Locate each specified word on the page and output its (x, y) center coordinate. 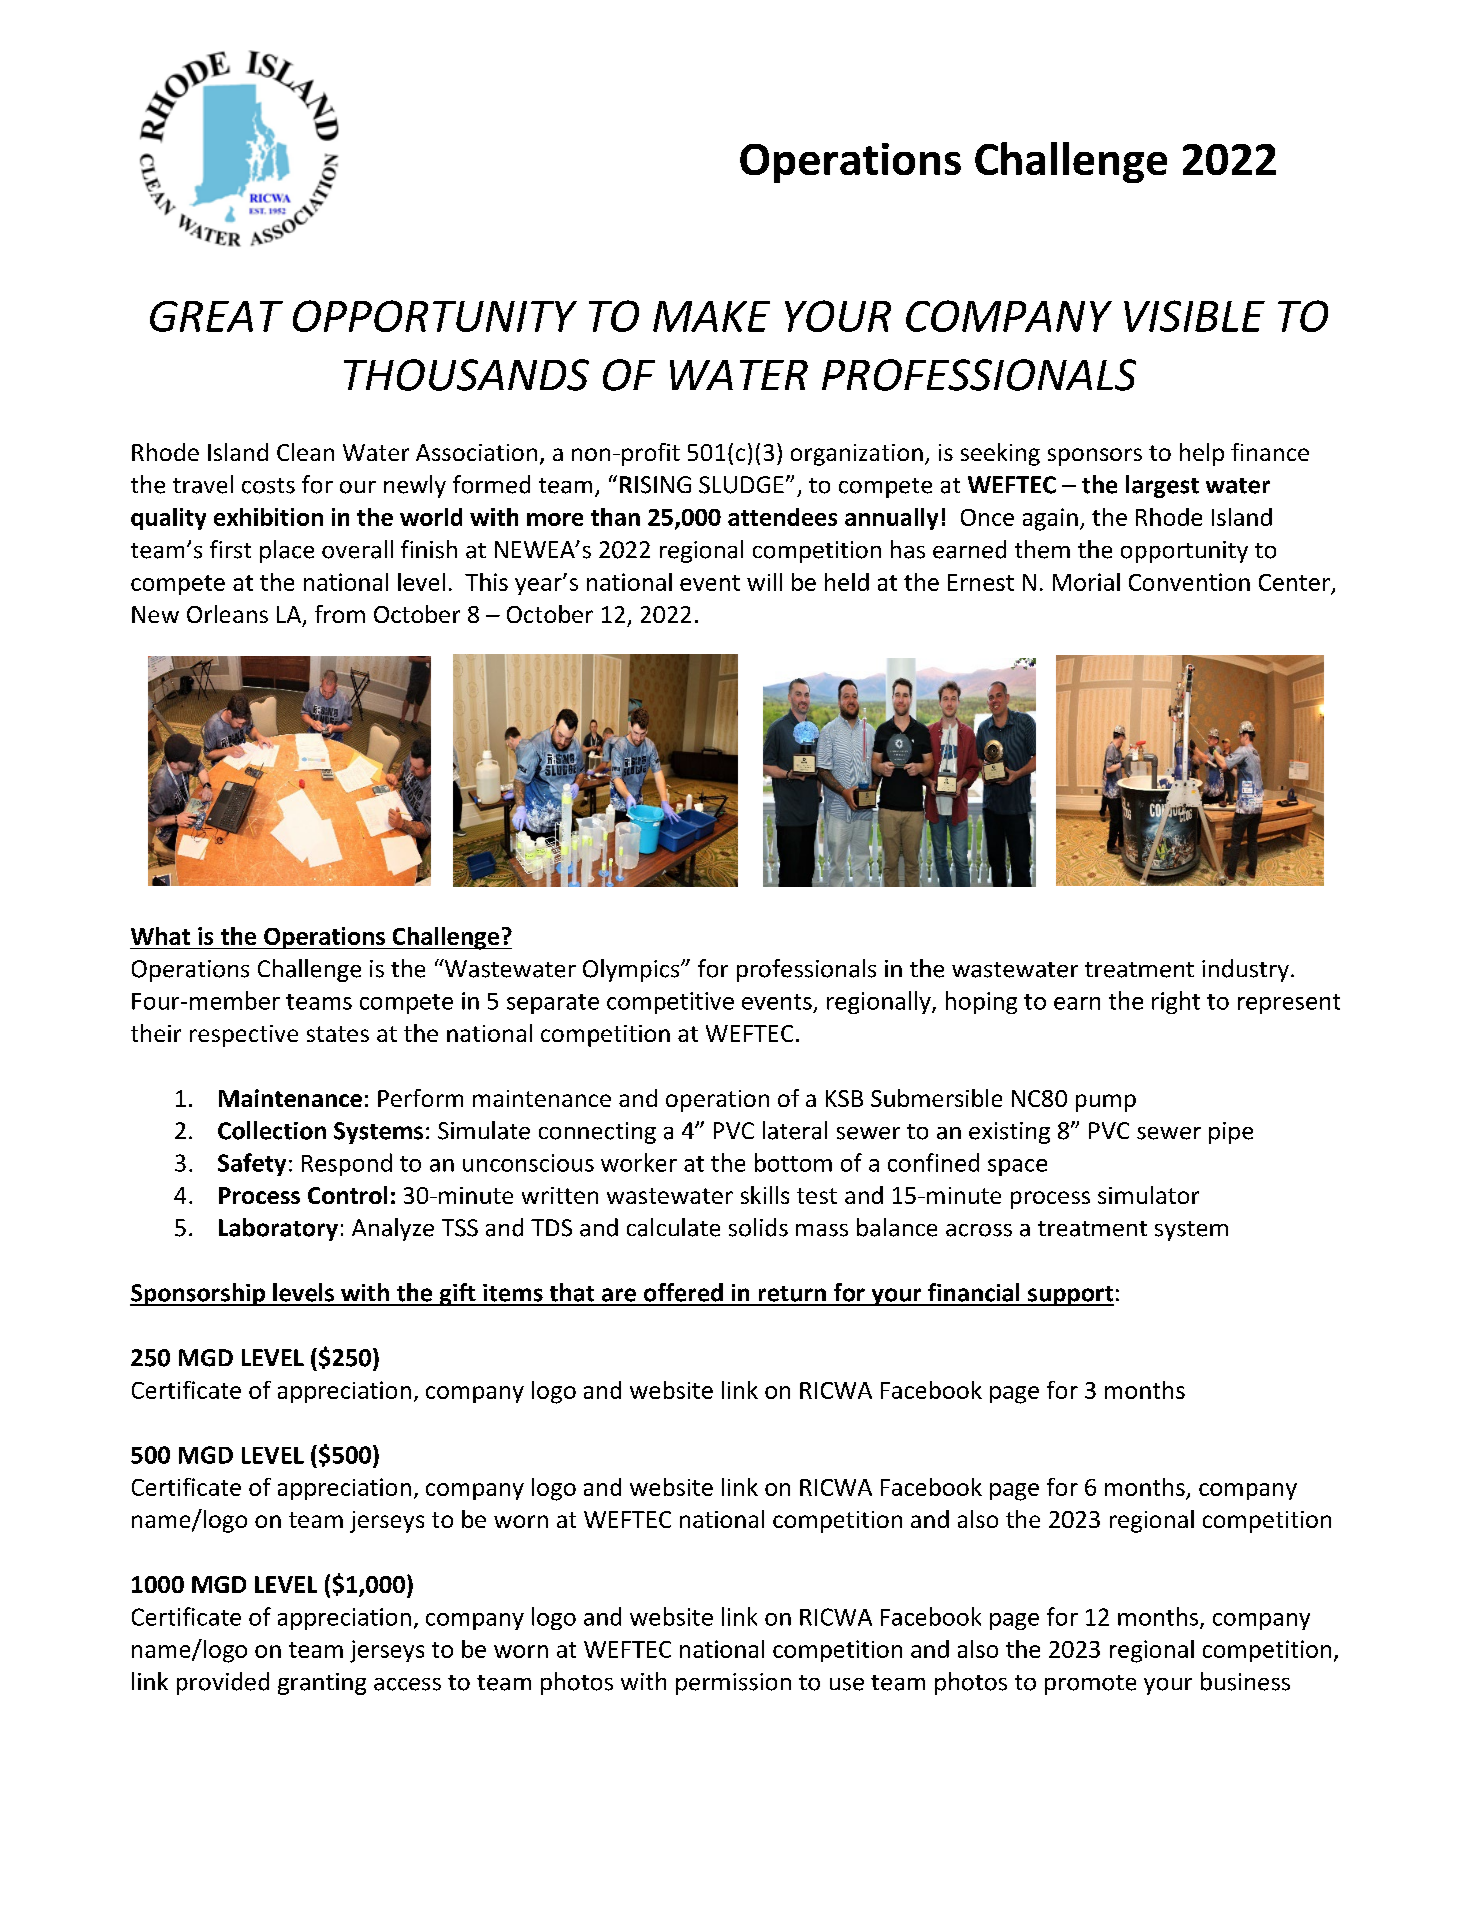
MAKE (711, 316)
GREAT (216, 316)
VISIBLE (1194, 316)
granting (322, 1684)
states (338, 1034)
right (1176, 1002)
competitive (670, 1003)
